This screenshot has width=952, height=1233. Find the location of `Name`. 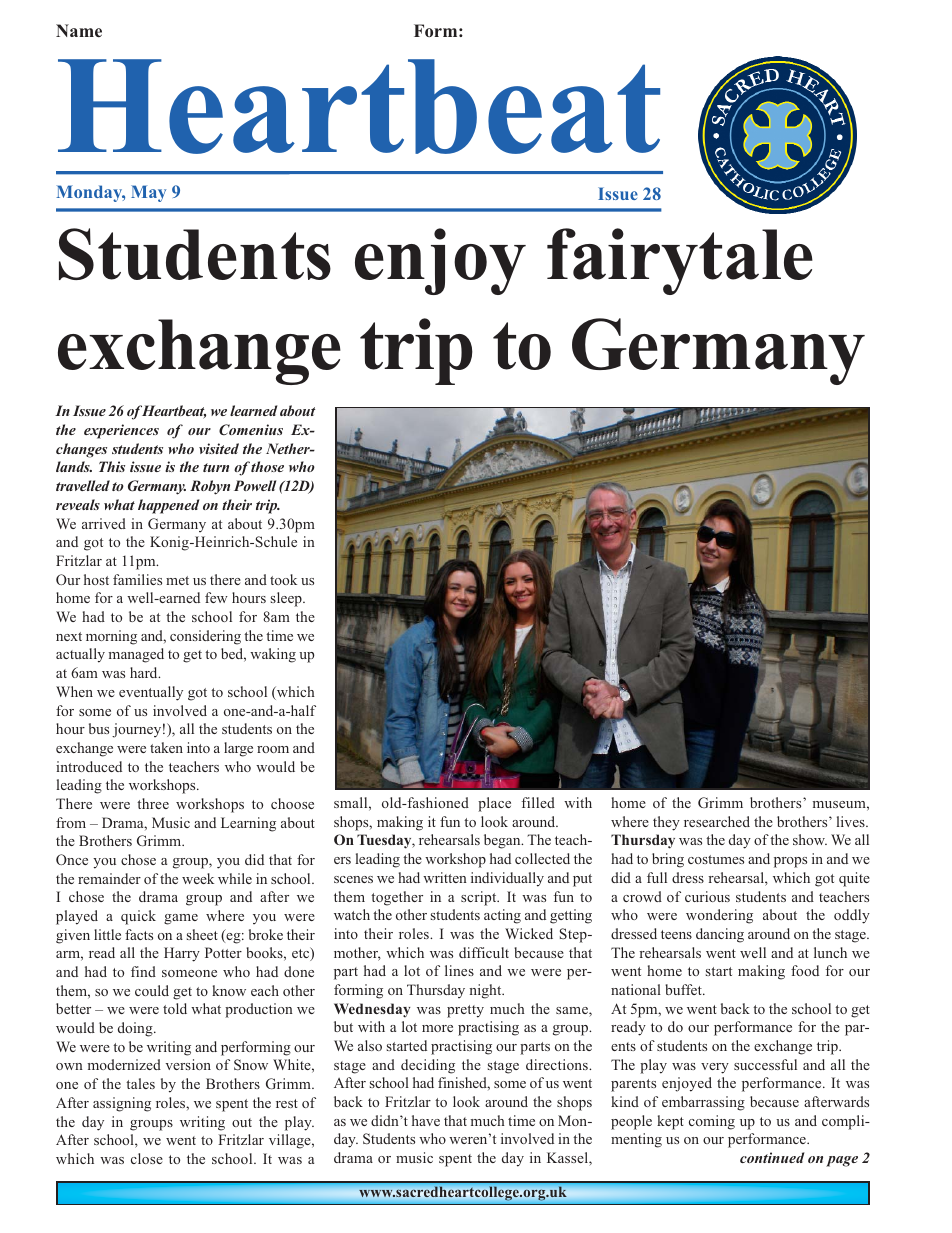

Name is located at coordinates (79, 30).
